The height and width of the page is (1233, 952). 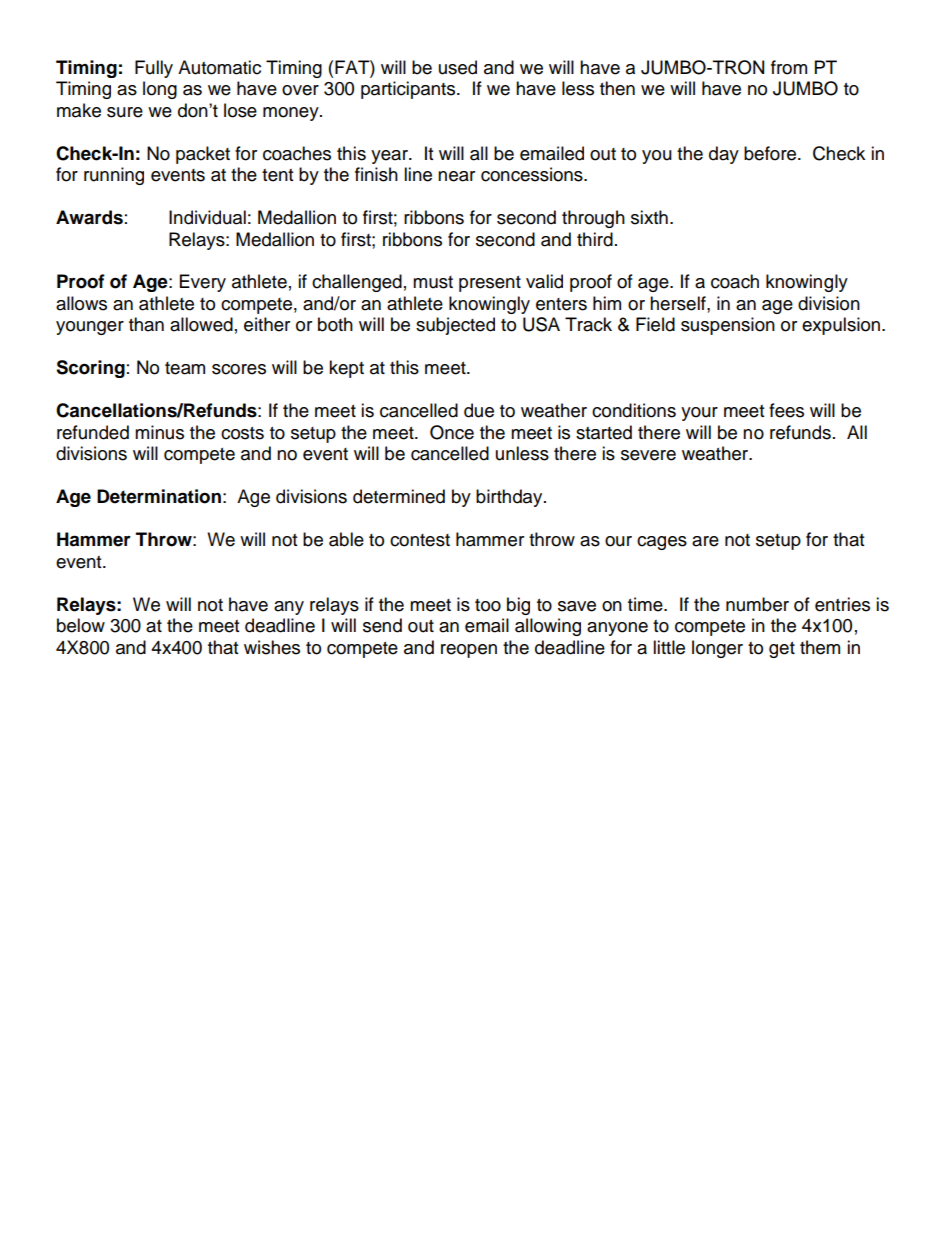 What do you see at coordinates (728, 326) in the page?
I see `suspension` at bounding box center [728, 326].
